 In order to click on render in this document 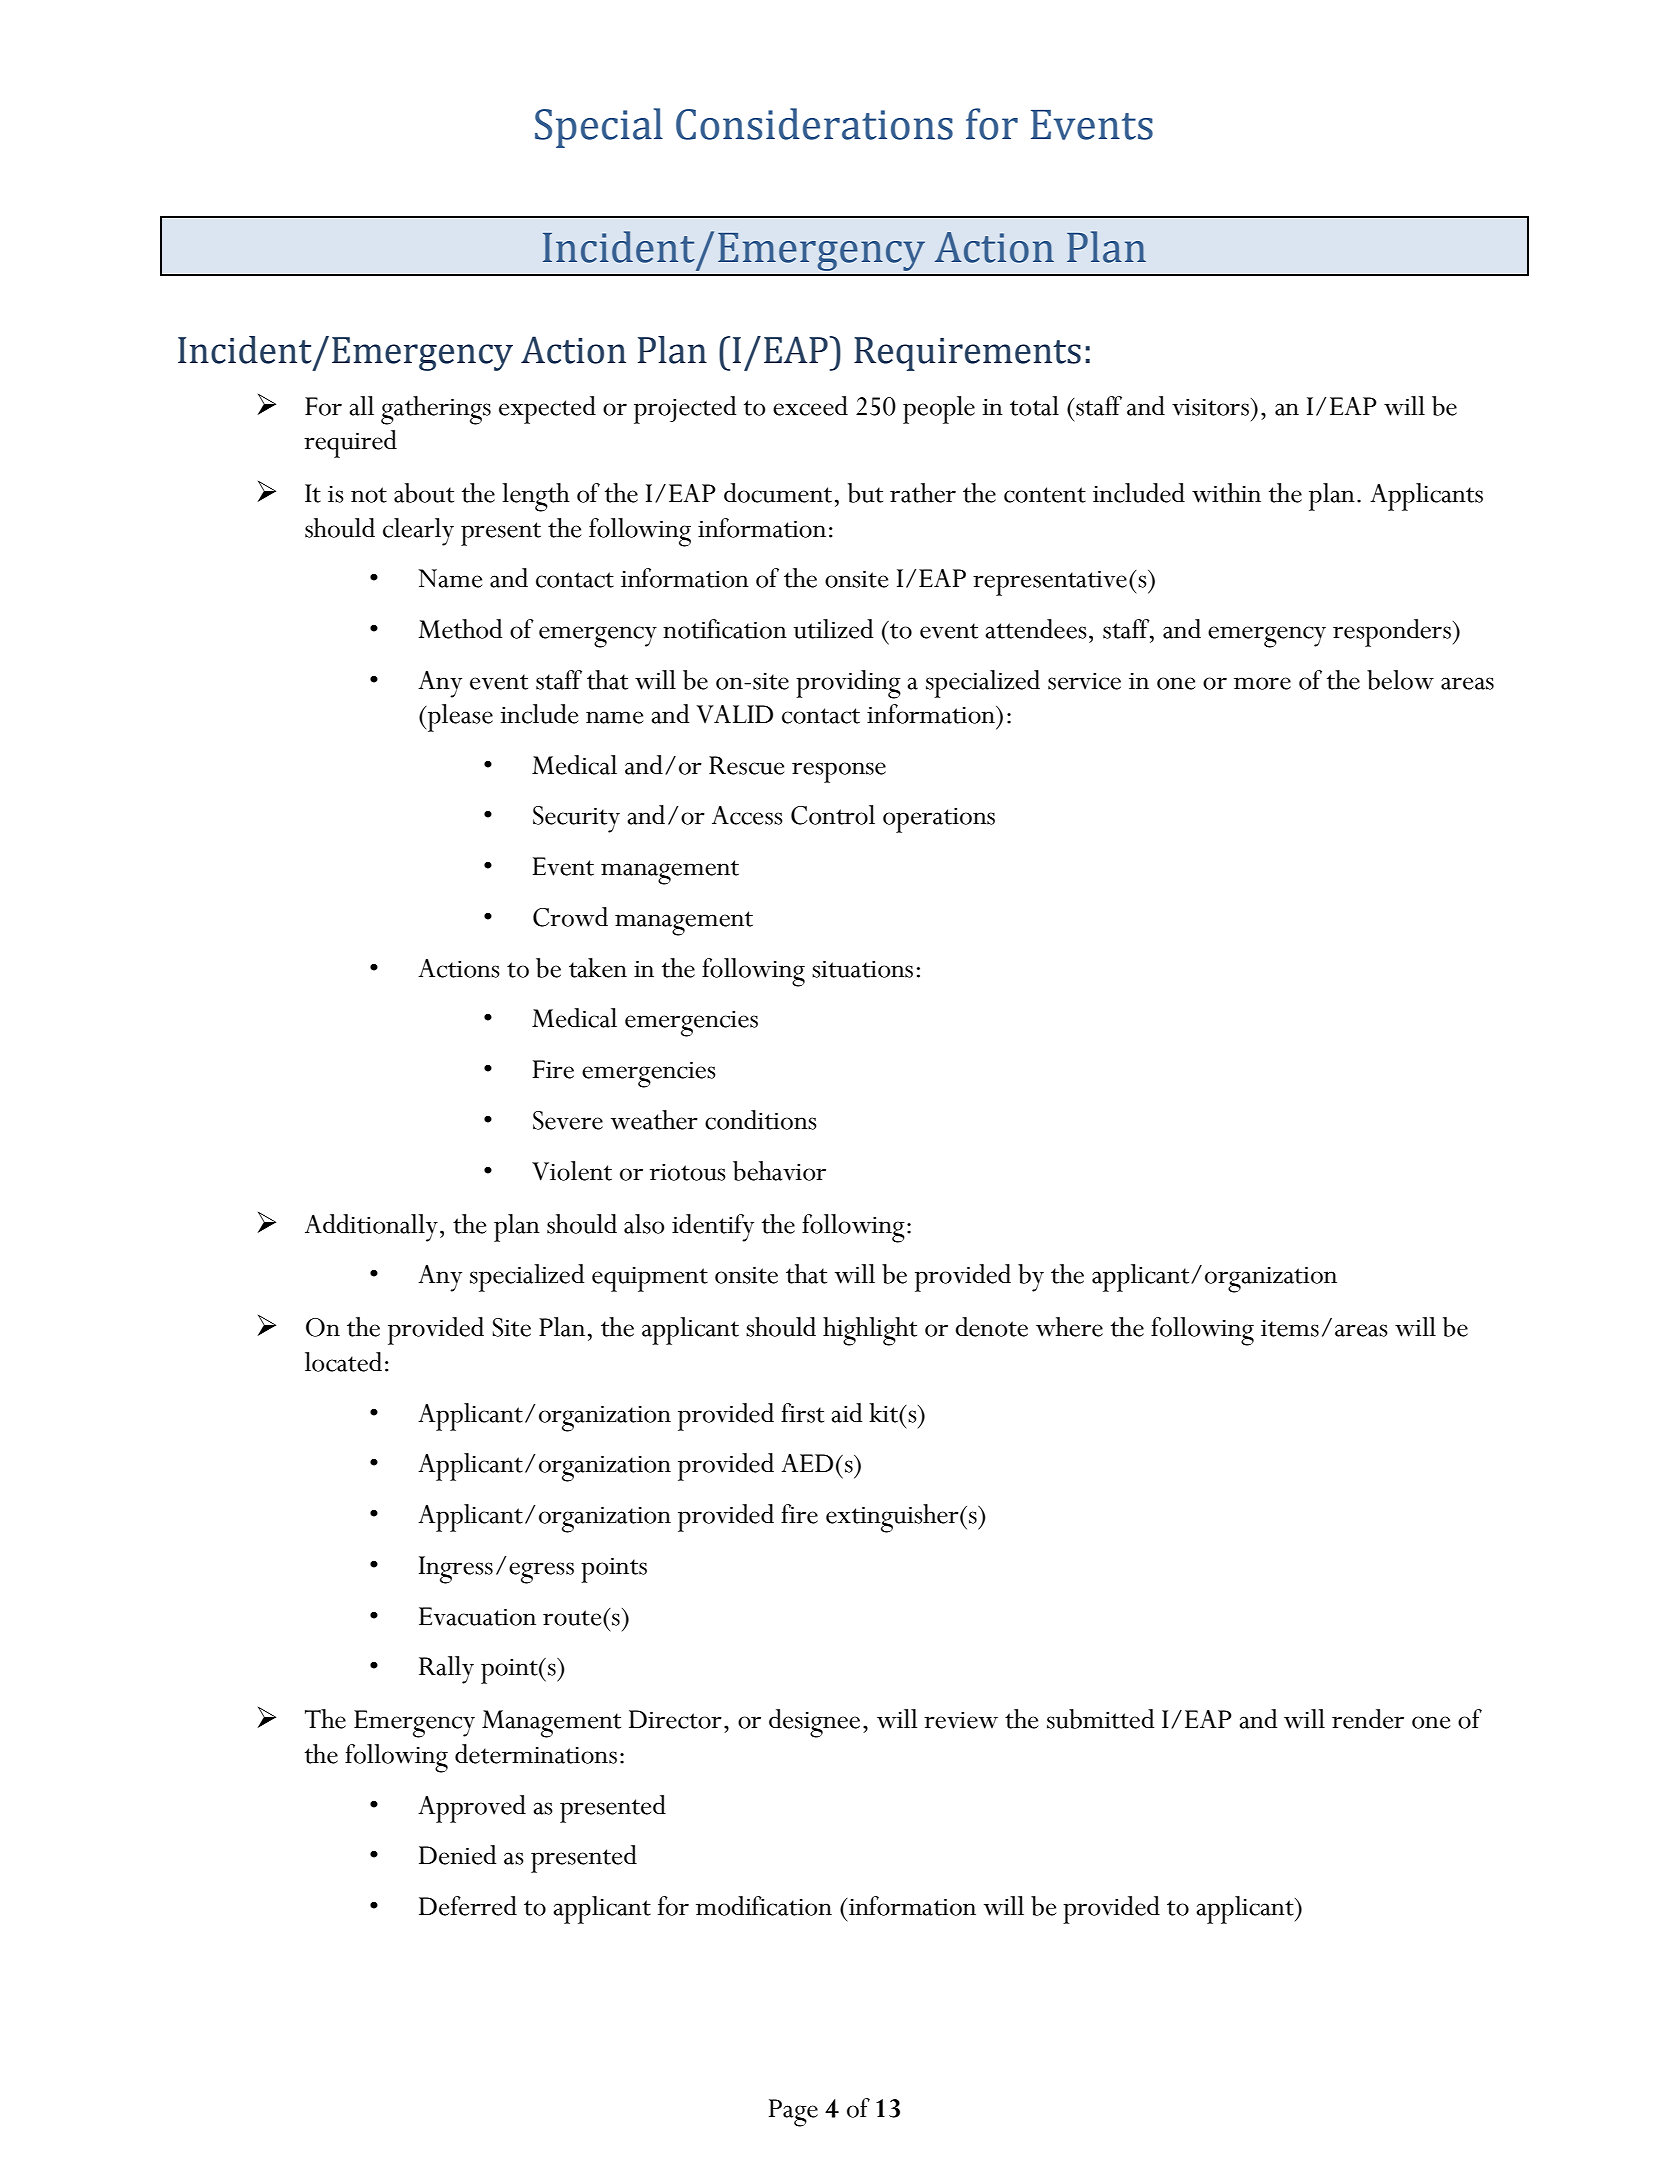, I will do `click(1368, 1719)`.
